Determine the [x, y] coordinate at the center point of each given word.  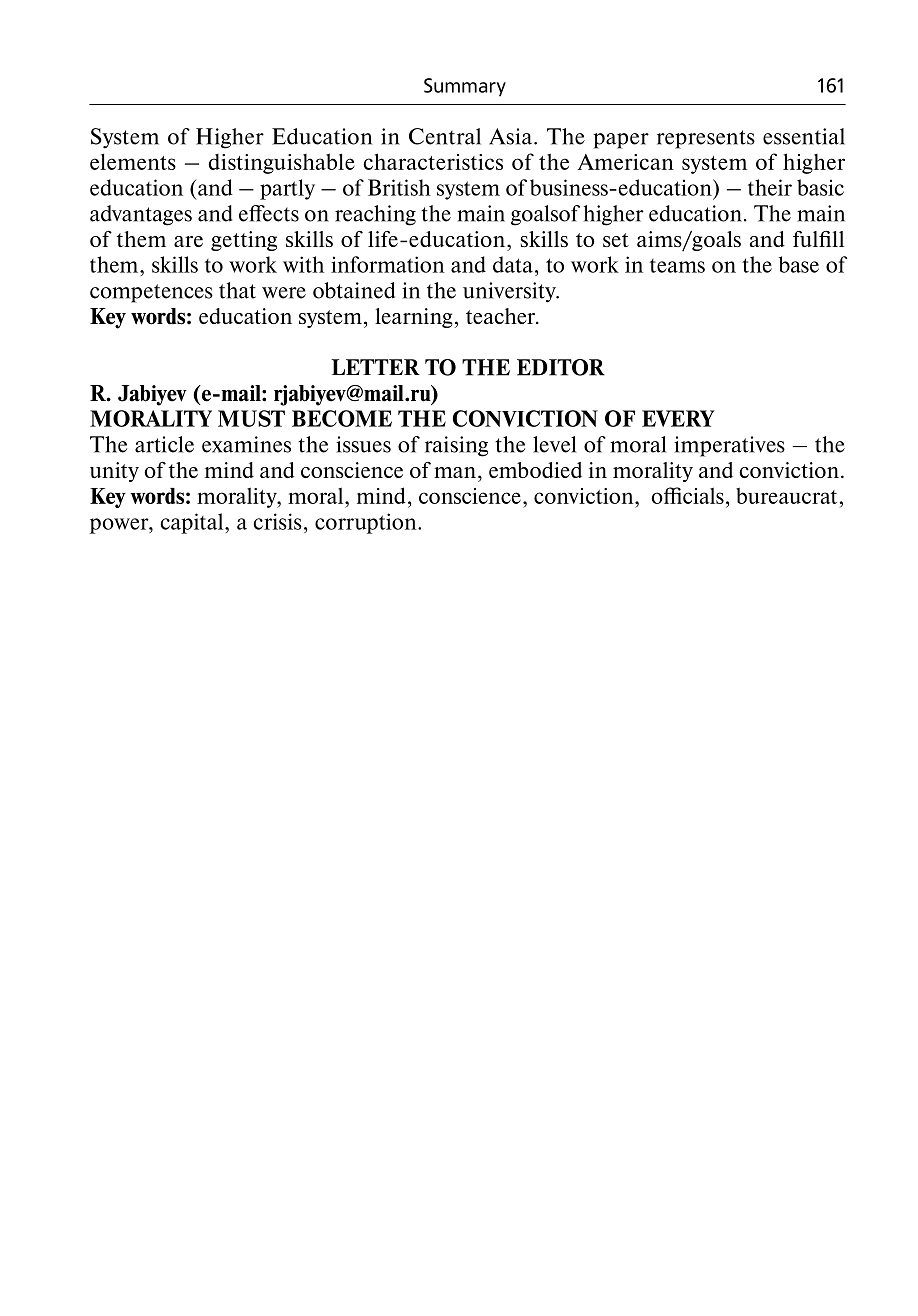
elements [133, 161]
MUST [251, 418]
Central [445, 136]
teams [677, 266]
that [237, 290]
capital [193, 523]
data [513, 264]
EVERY [678, 418]
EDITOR [561, 367]
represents [706, 139]
